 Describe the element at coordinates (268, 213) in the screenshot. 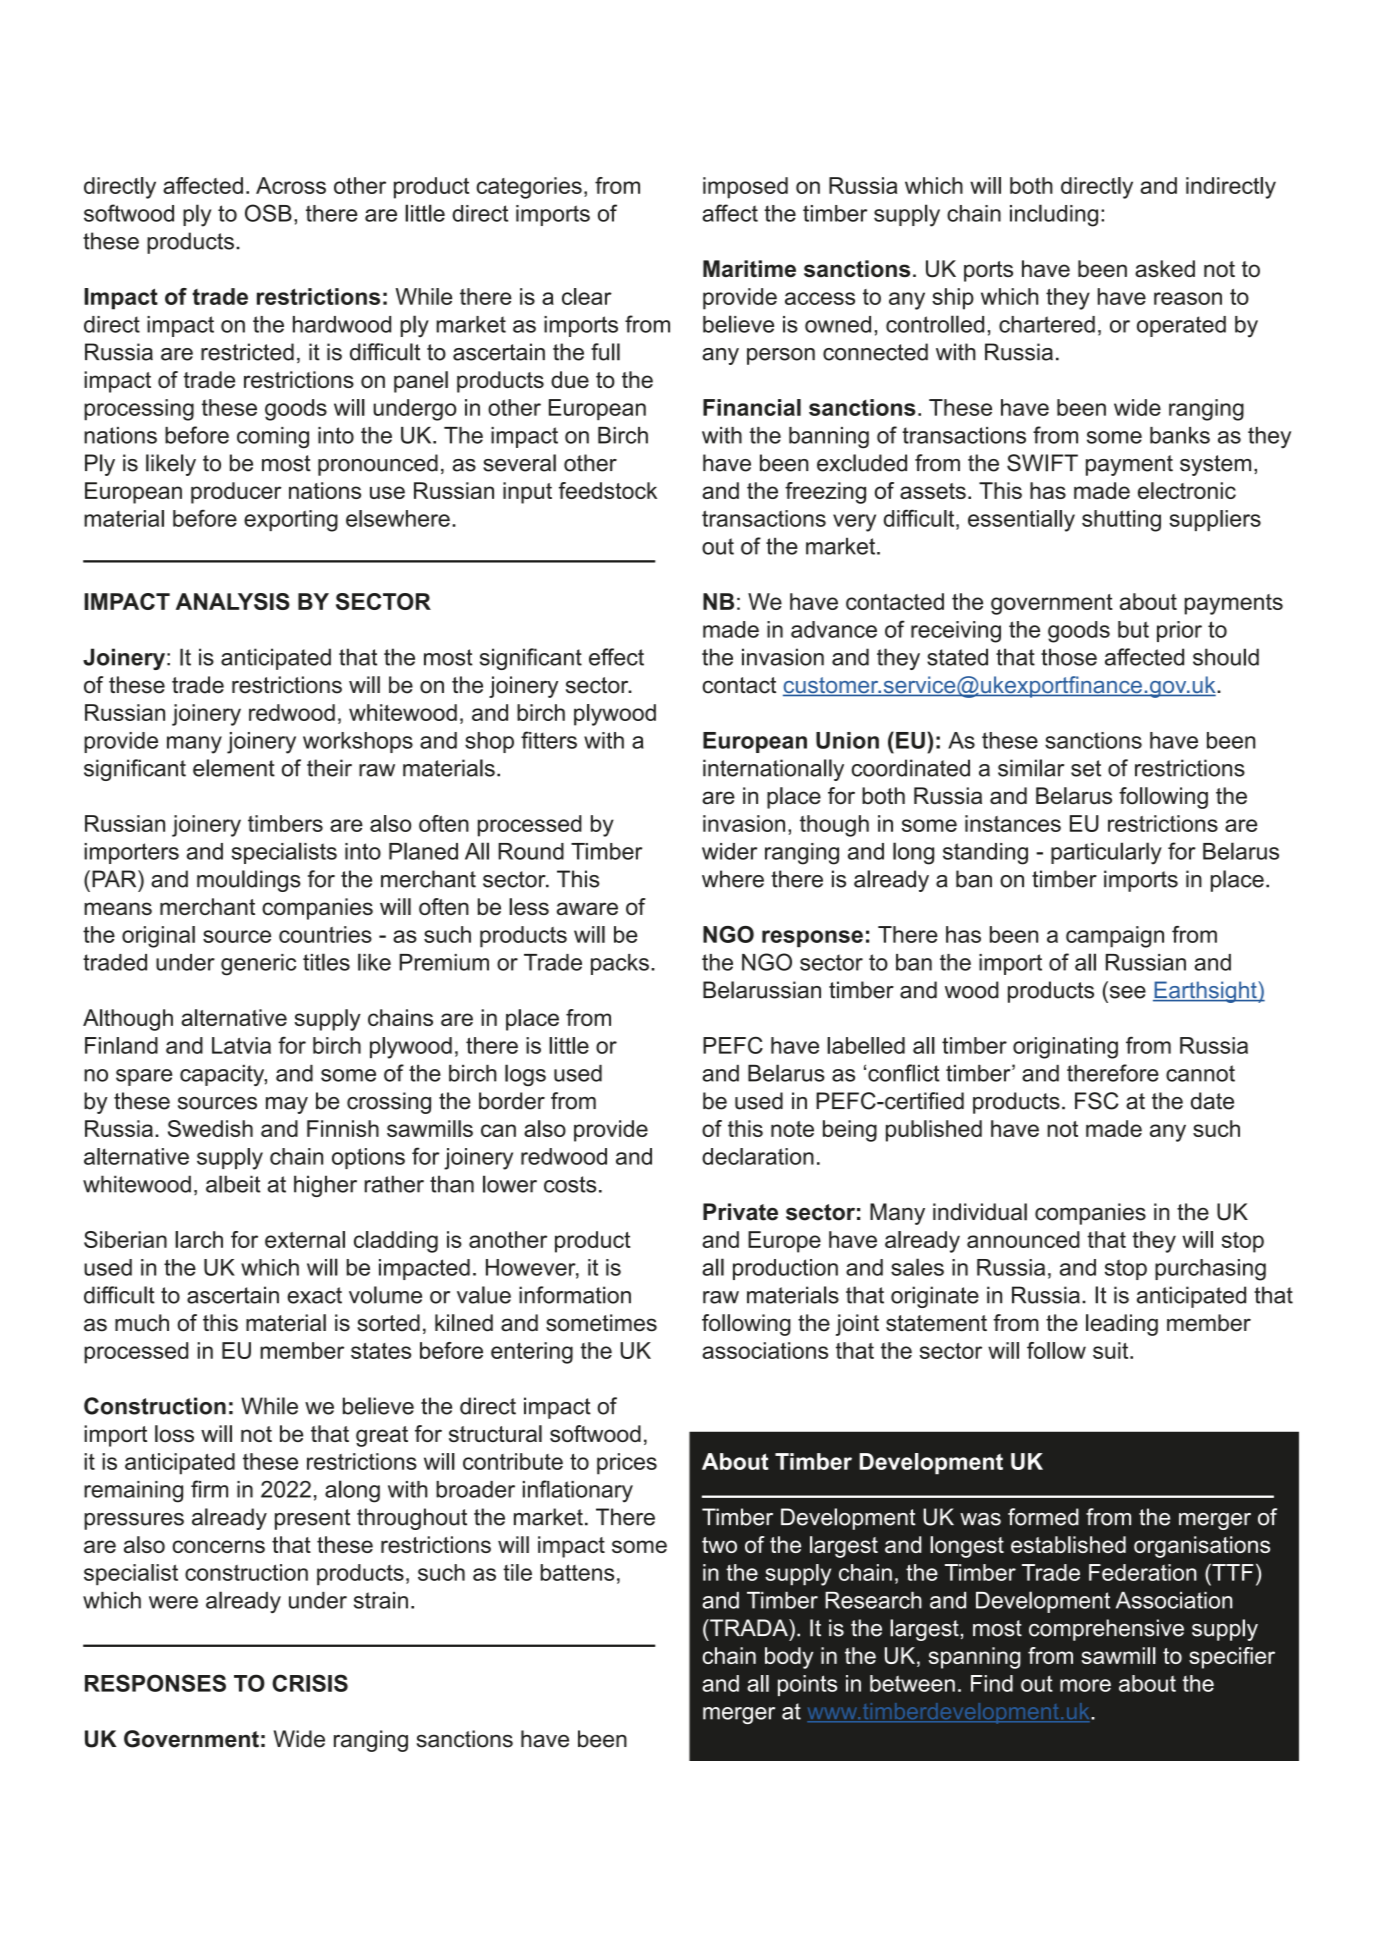

I see `OSB` at that location.
